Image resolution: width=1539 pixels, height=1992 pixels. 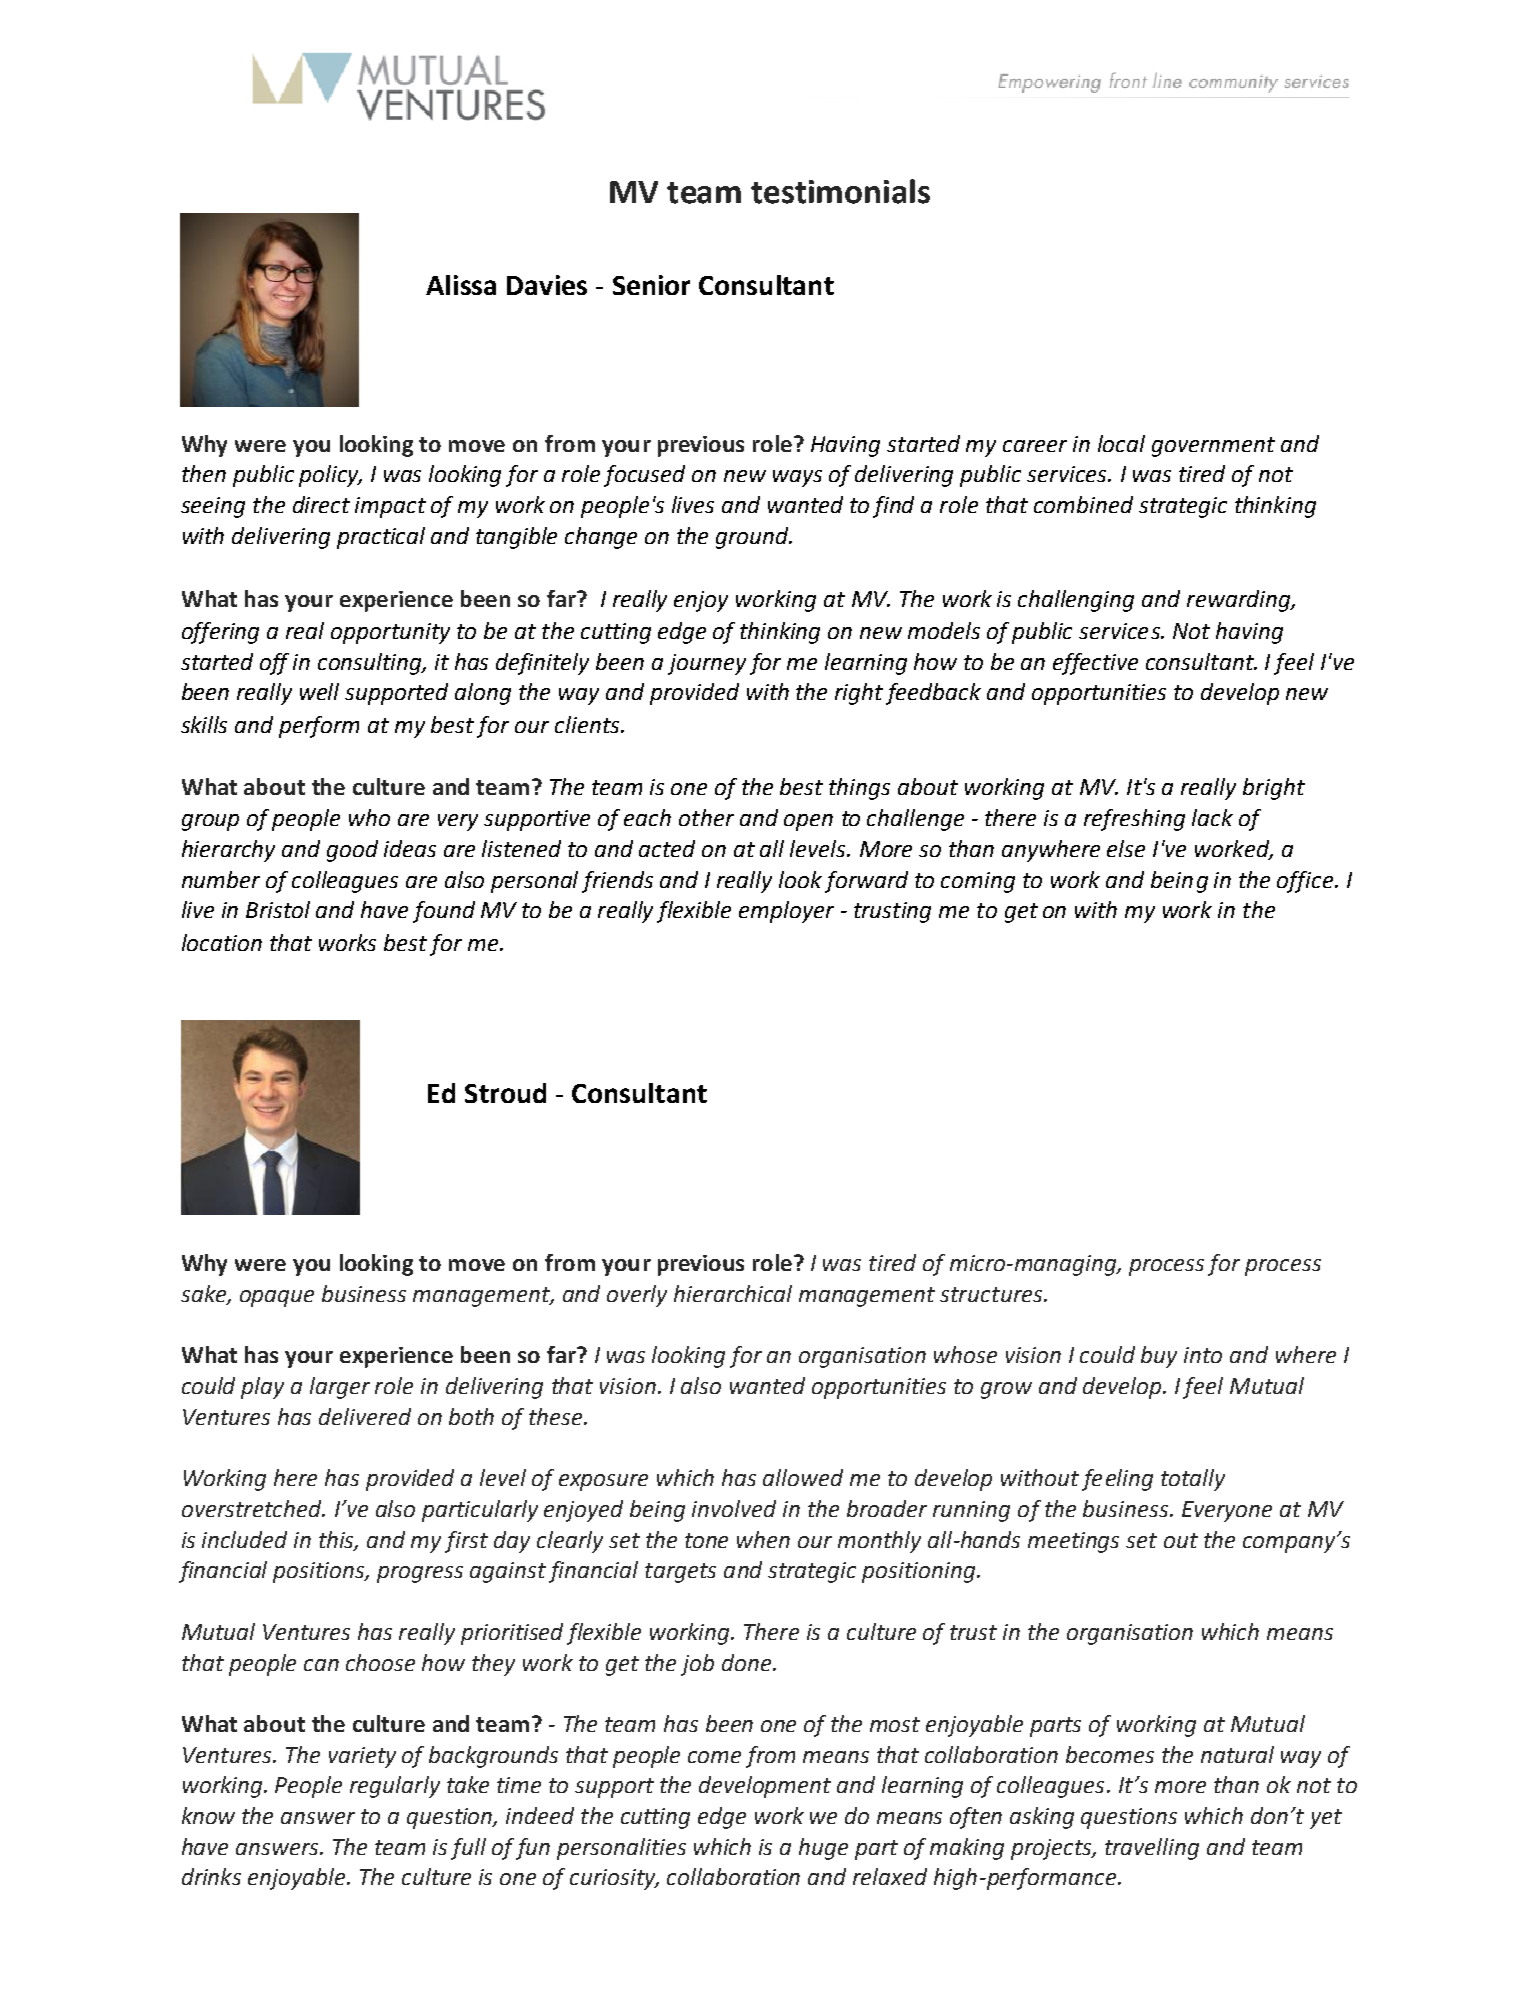 What do you see at coordinates (1213, 447) in the page?
I see `government` at bounding box center [1213, 447].
